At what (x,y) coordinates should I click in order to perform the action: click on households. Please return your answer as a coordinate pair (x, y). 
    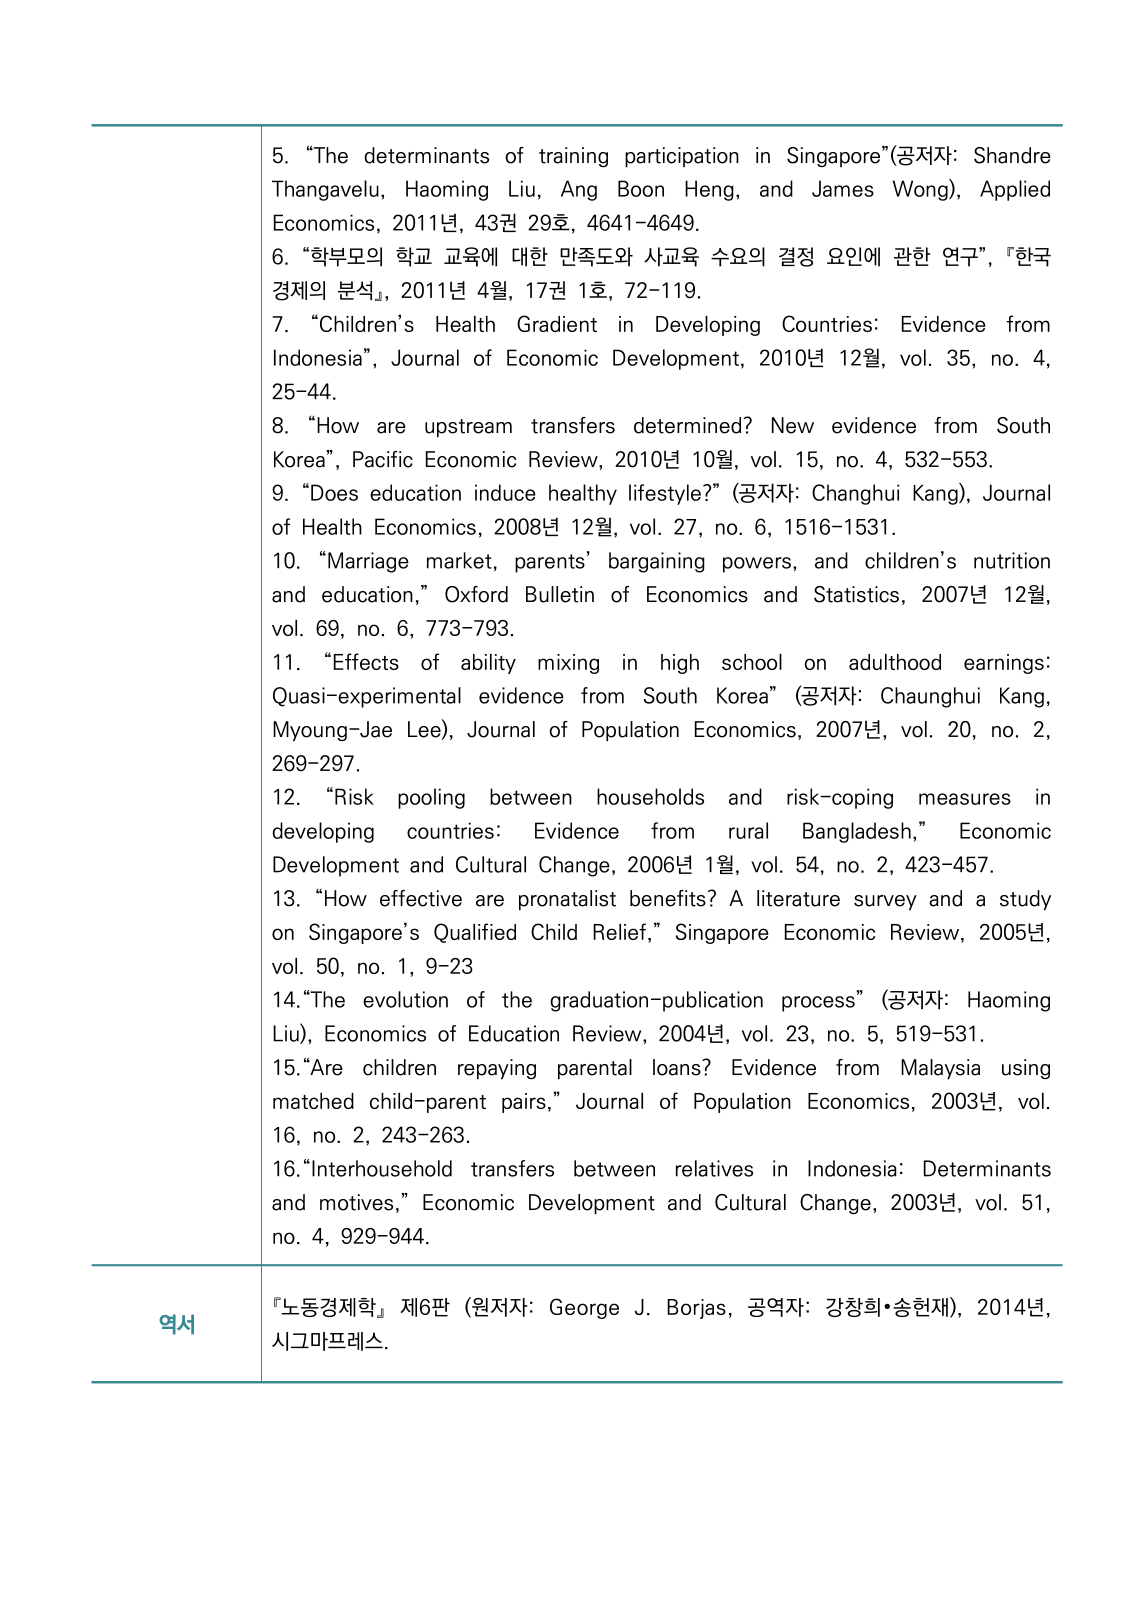
    Looking at the image, I should click on (650, 796).
